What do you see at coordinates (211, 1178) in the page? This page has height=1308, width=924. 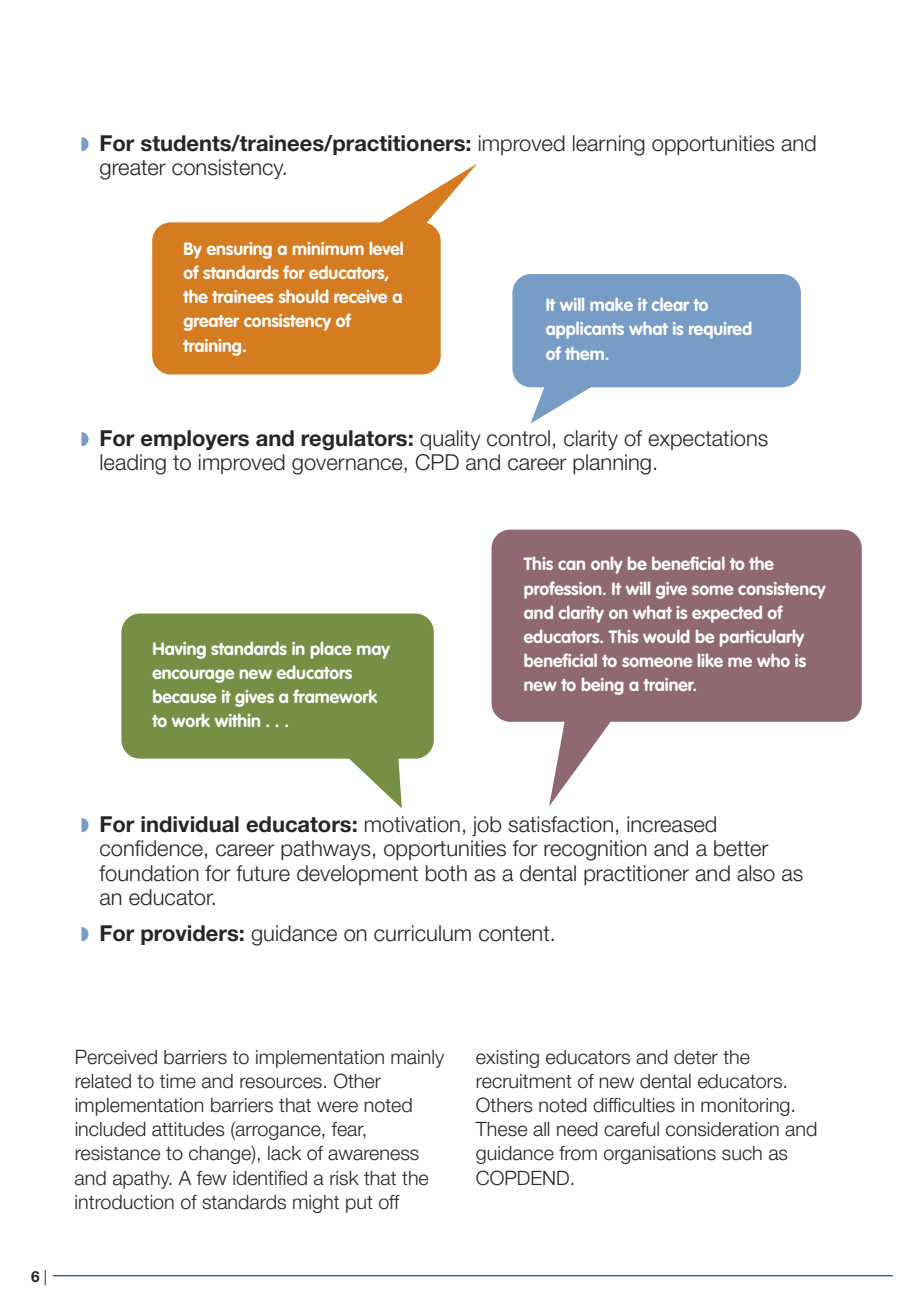 I see `few` at bounding box center [211, 1178].
